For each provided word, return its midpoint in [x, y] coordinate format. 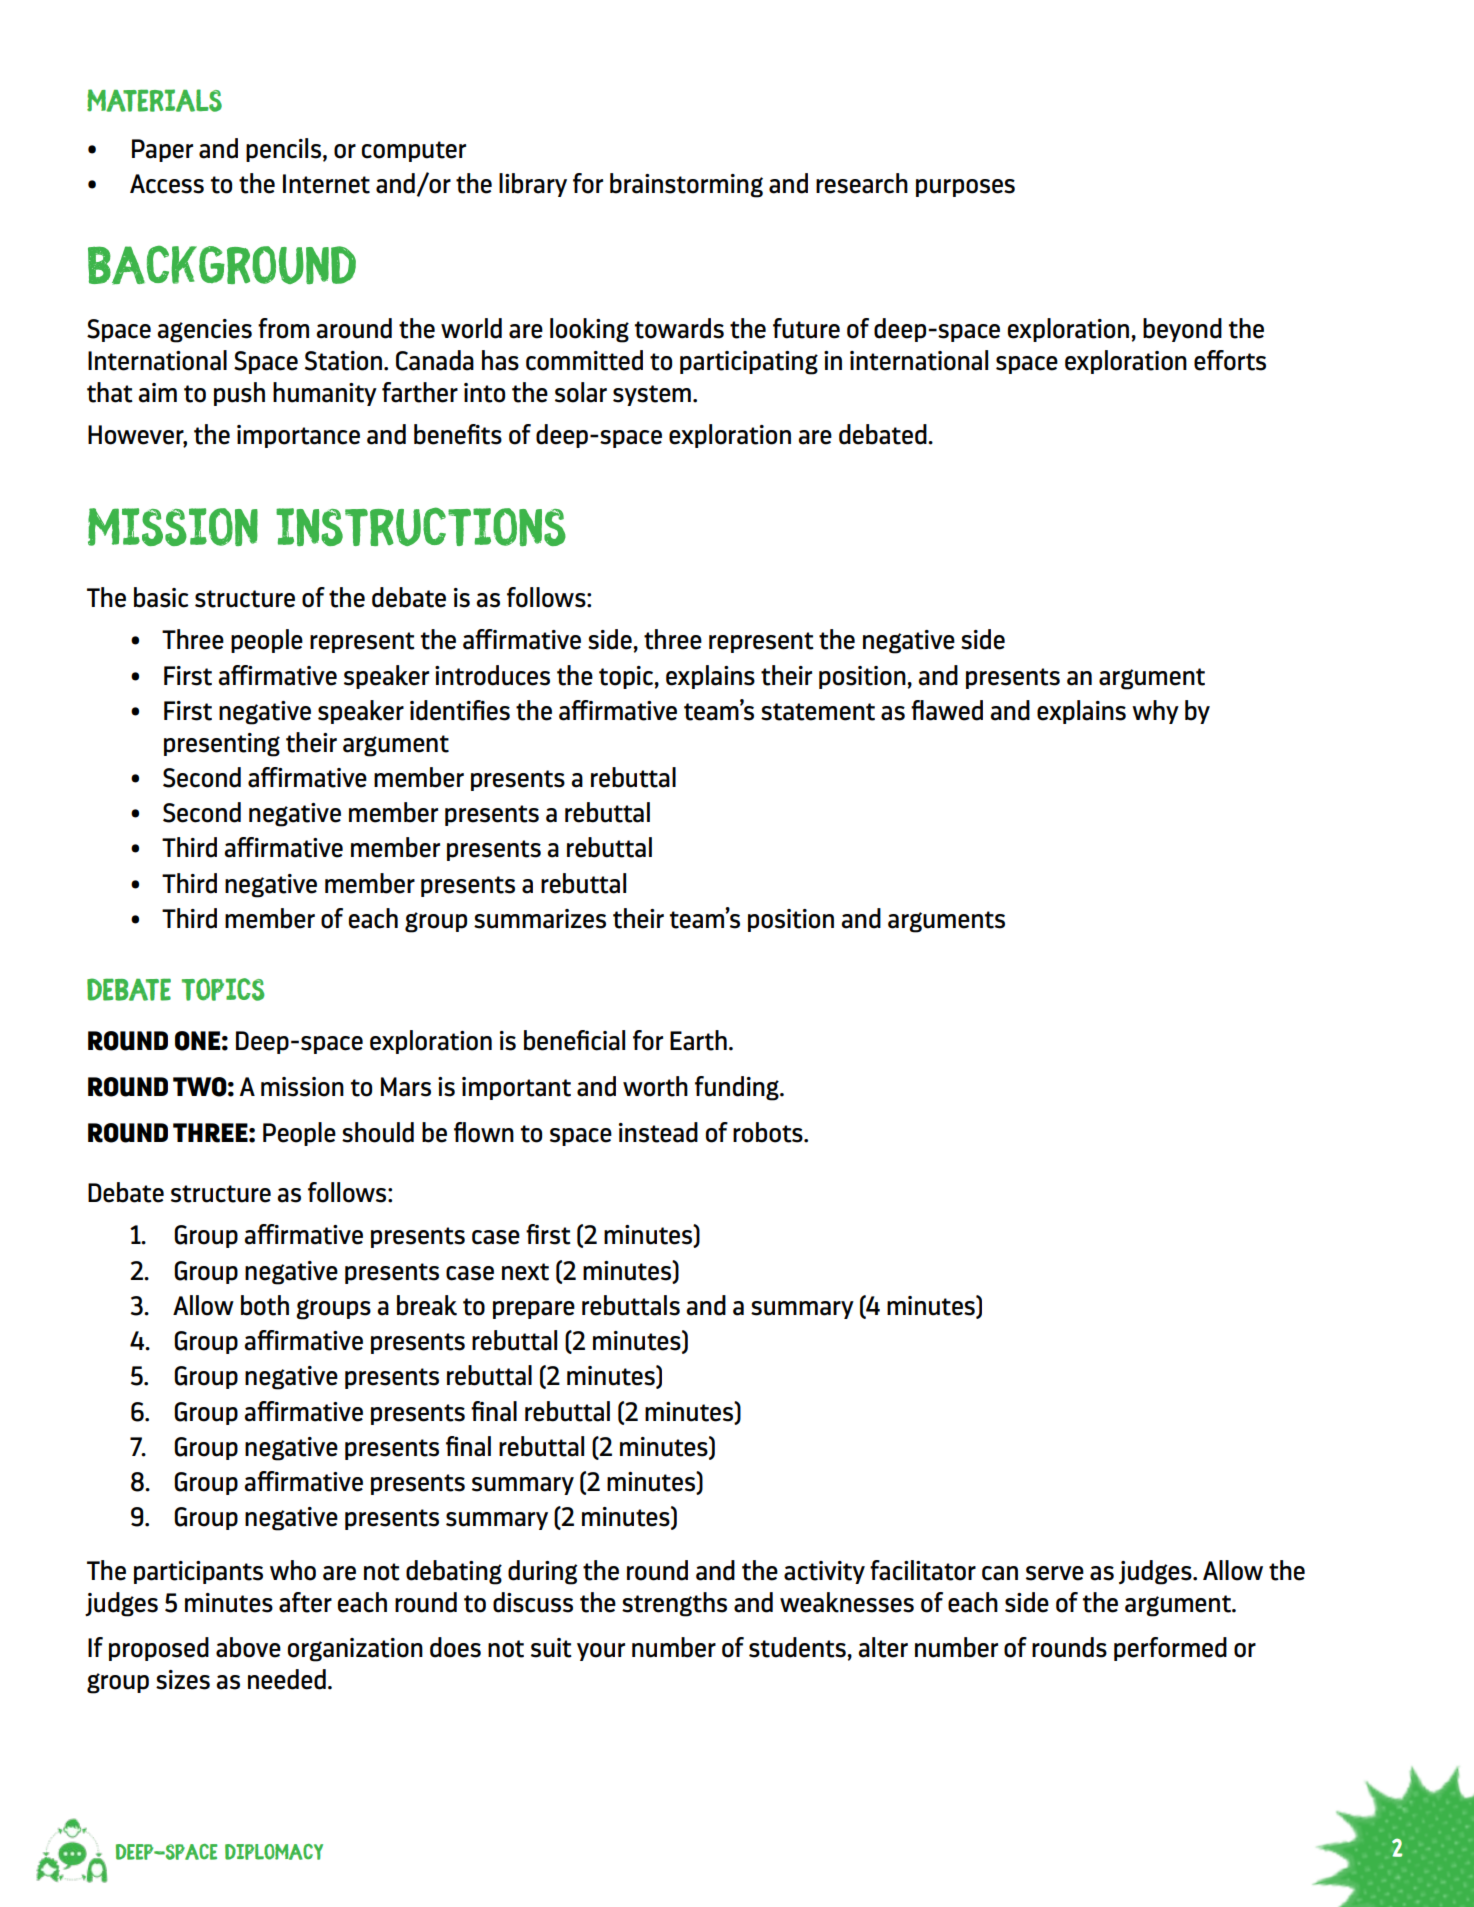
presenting [222, 745]
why [1155, 712]
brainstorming [686, 185]
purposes [965, 188]
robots [769, 1132]
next [525, 1272]
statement [818, 712]
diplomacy [274, 1852]
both [265, 1305]
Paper [162, 150]
